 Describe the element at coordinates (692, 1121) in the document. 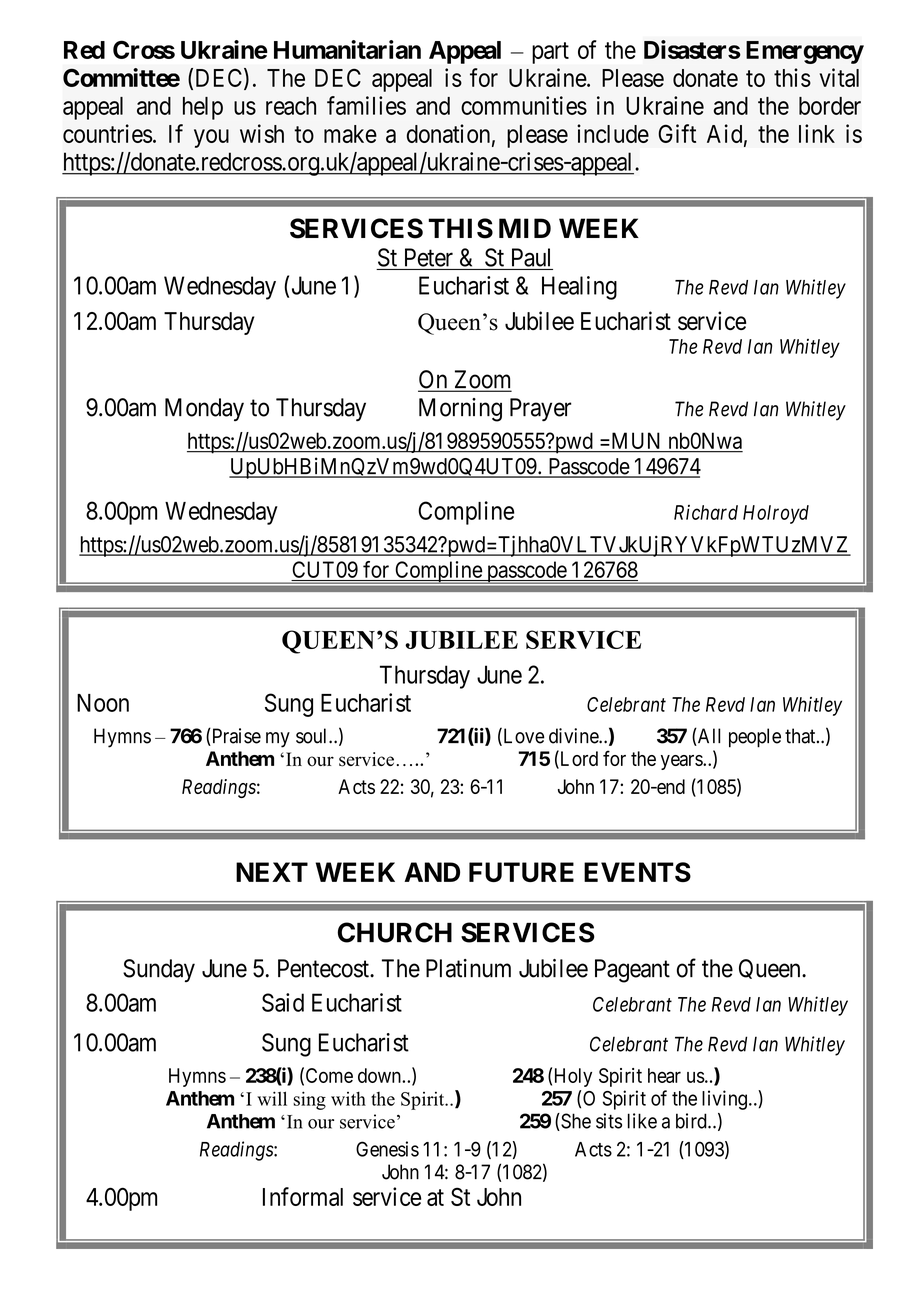

I see `bird` at that location.
